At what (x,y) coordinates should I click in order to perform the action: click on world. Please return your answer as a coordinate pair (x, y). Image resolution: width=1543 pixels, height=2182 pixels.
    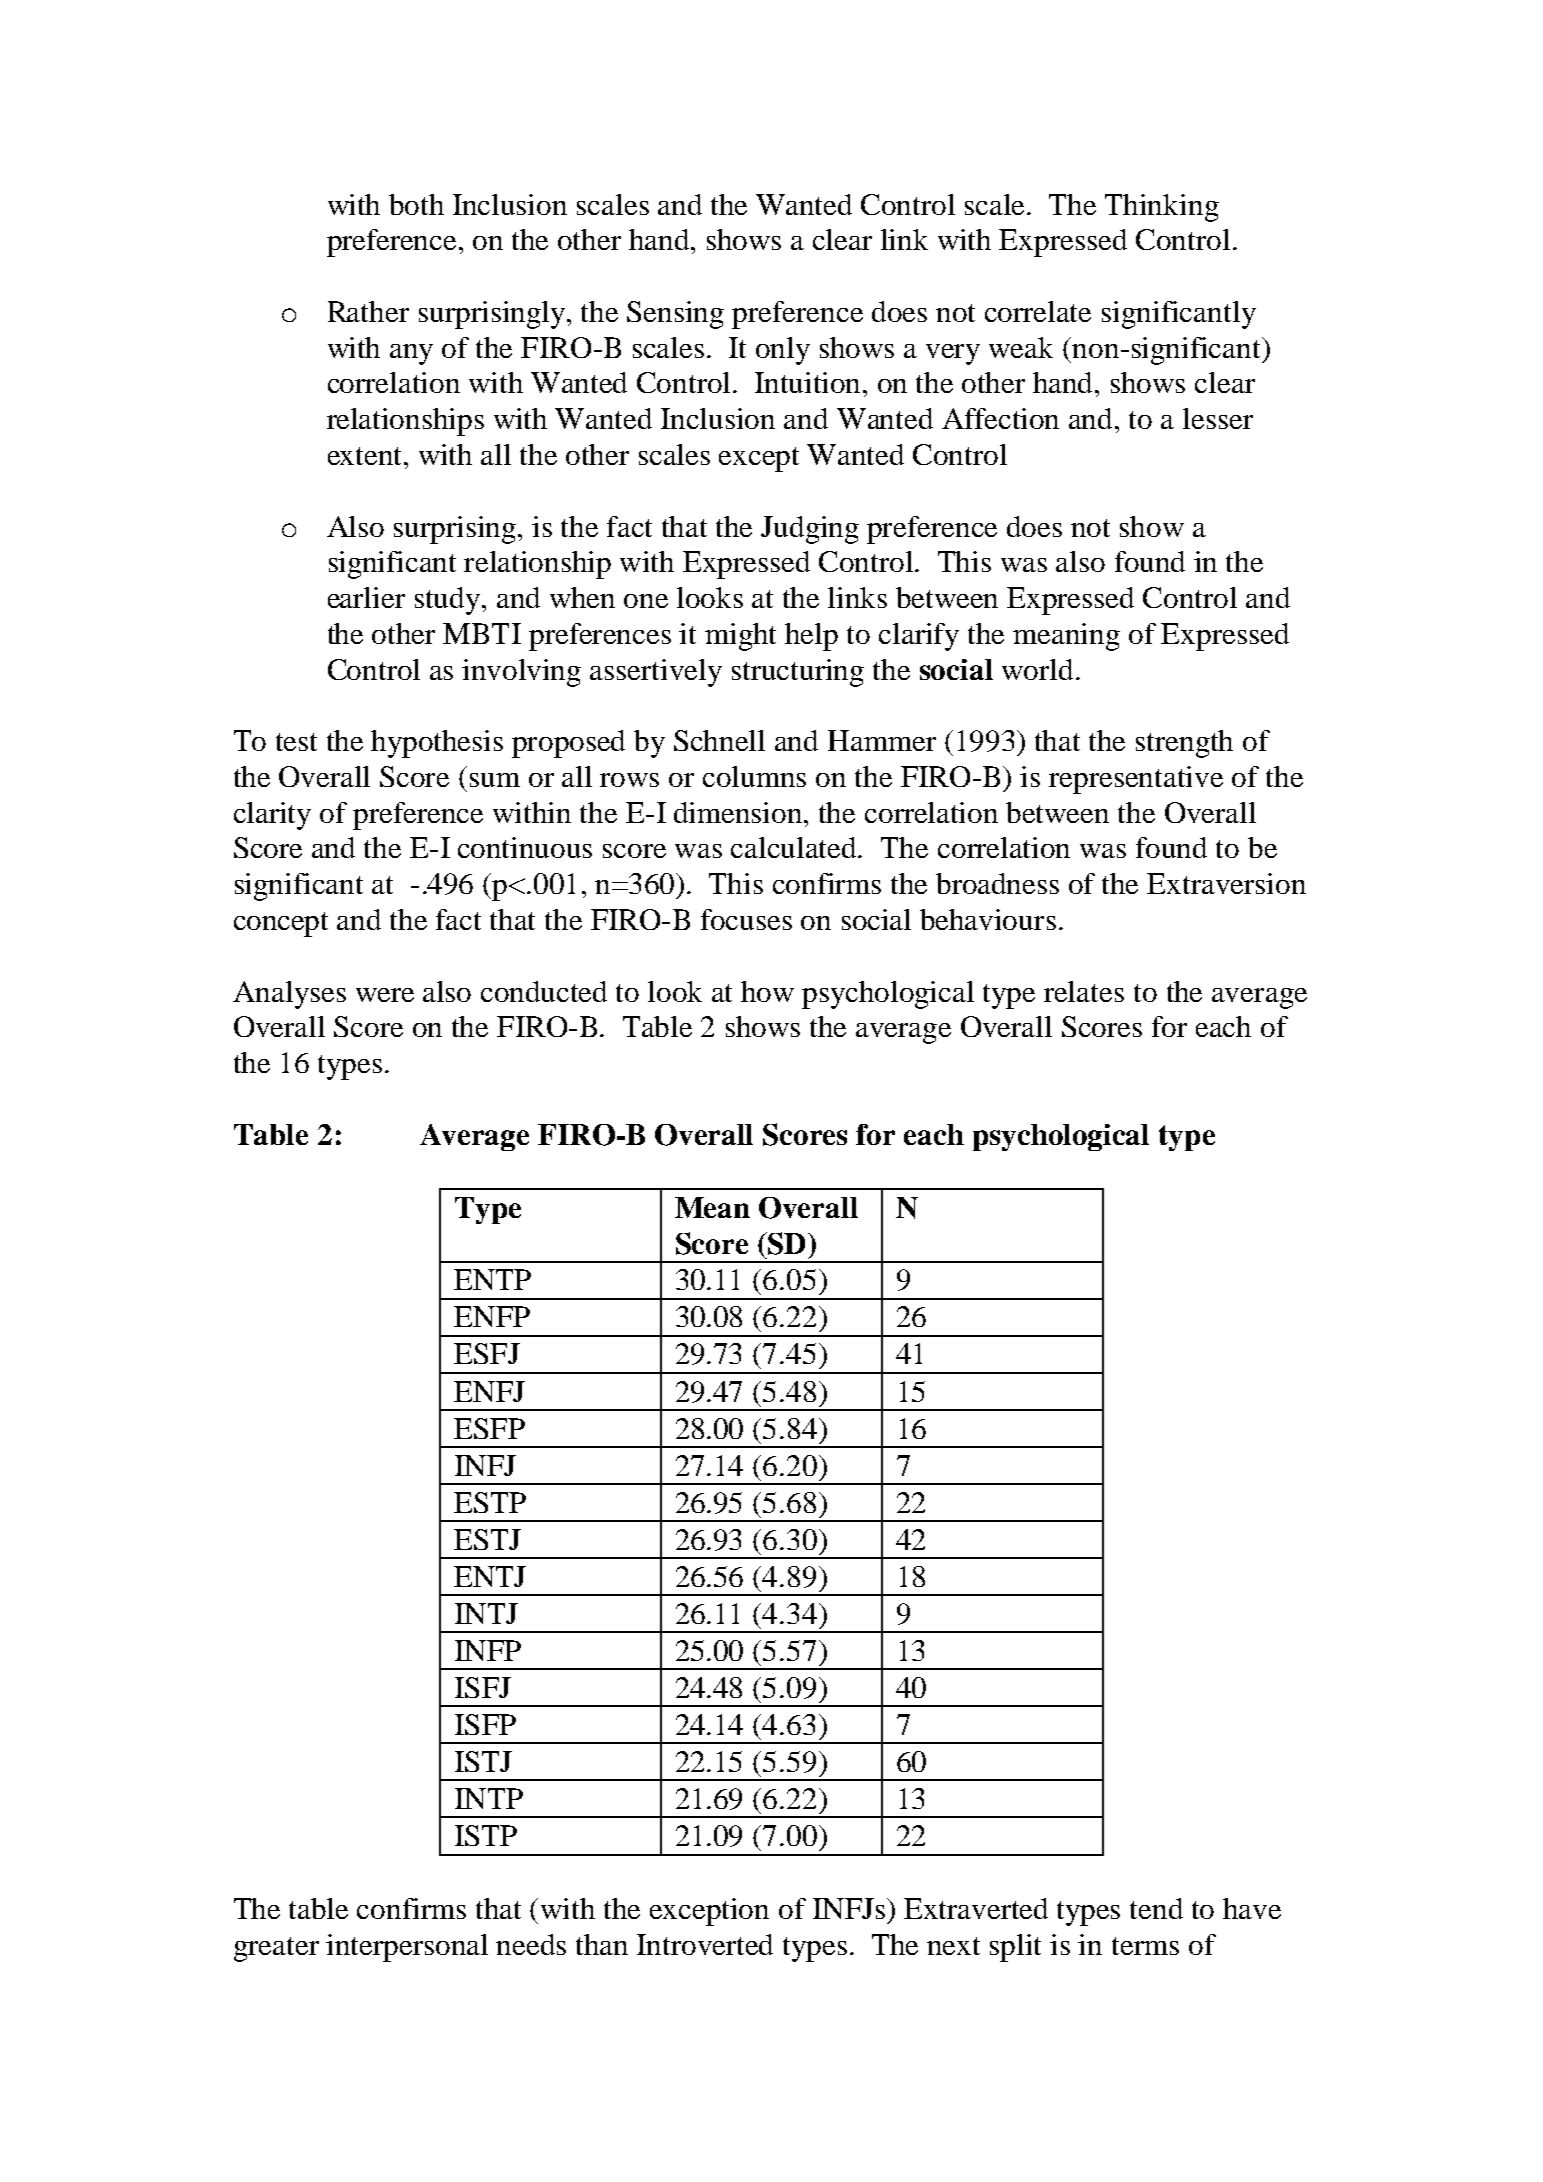
    Looking at the image, I should click on (1037, 669).
